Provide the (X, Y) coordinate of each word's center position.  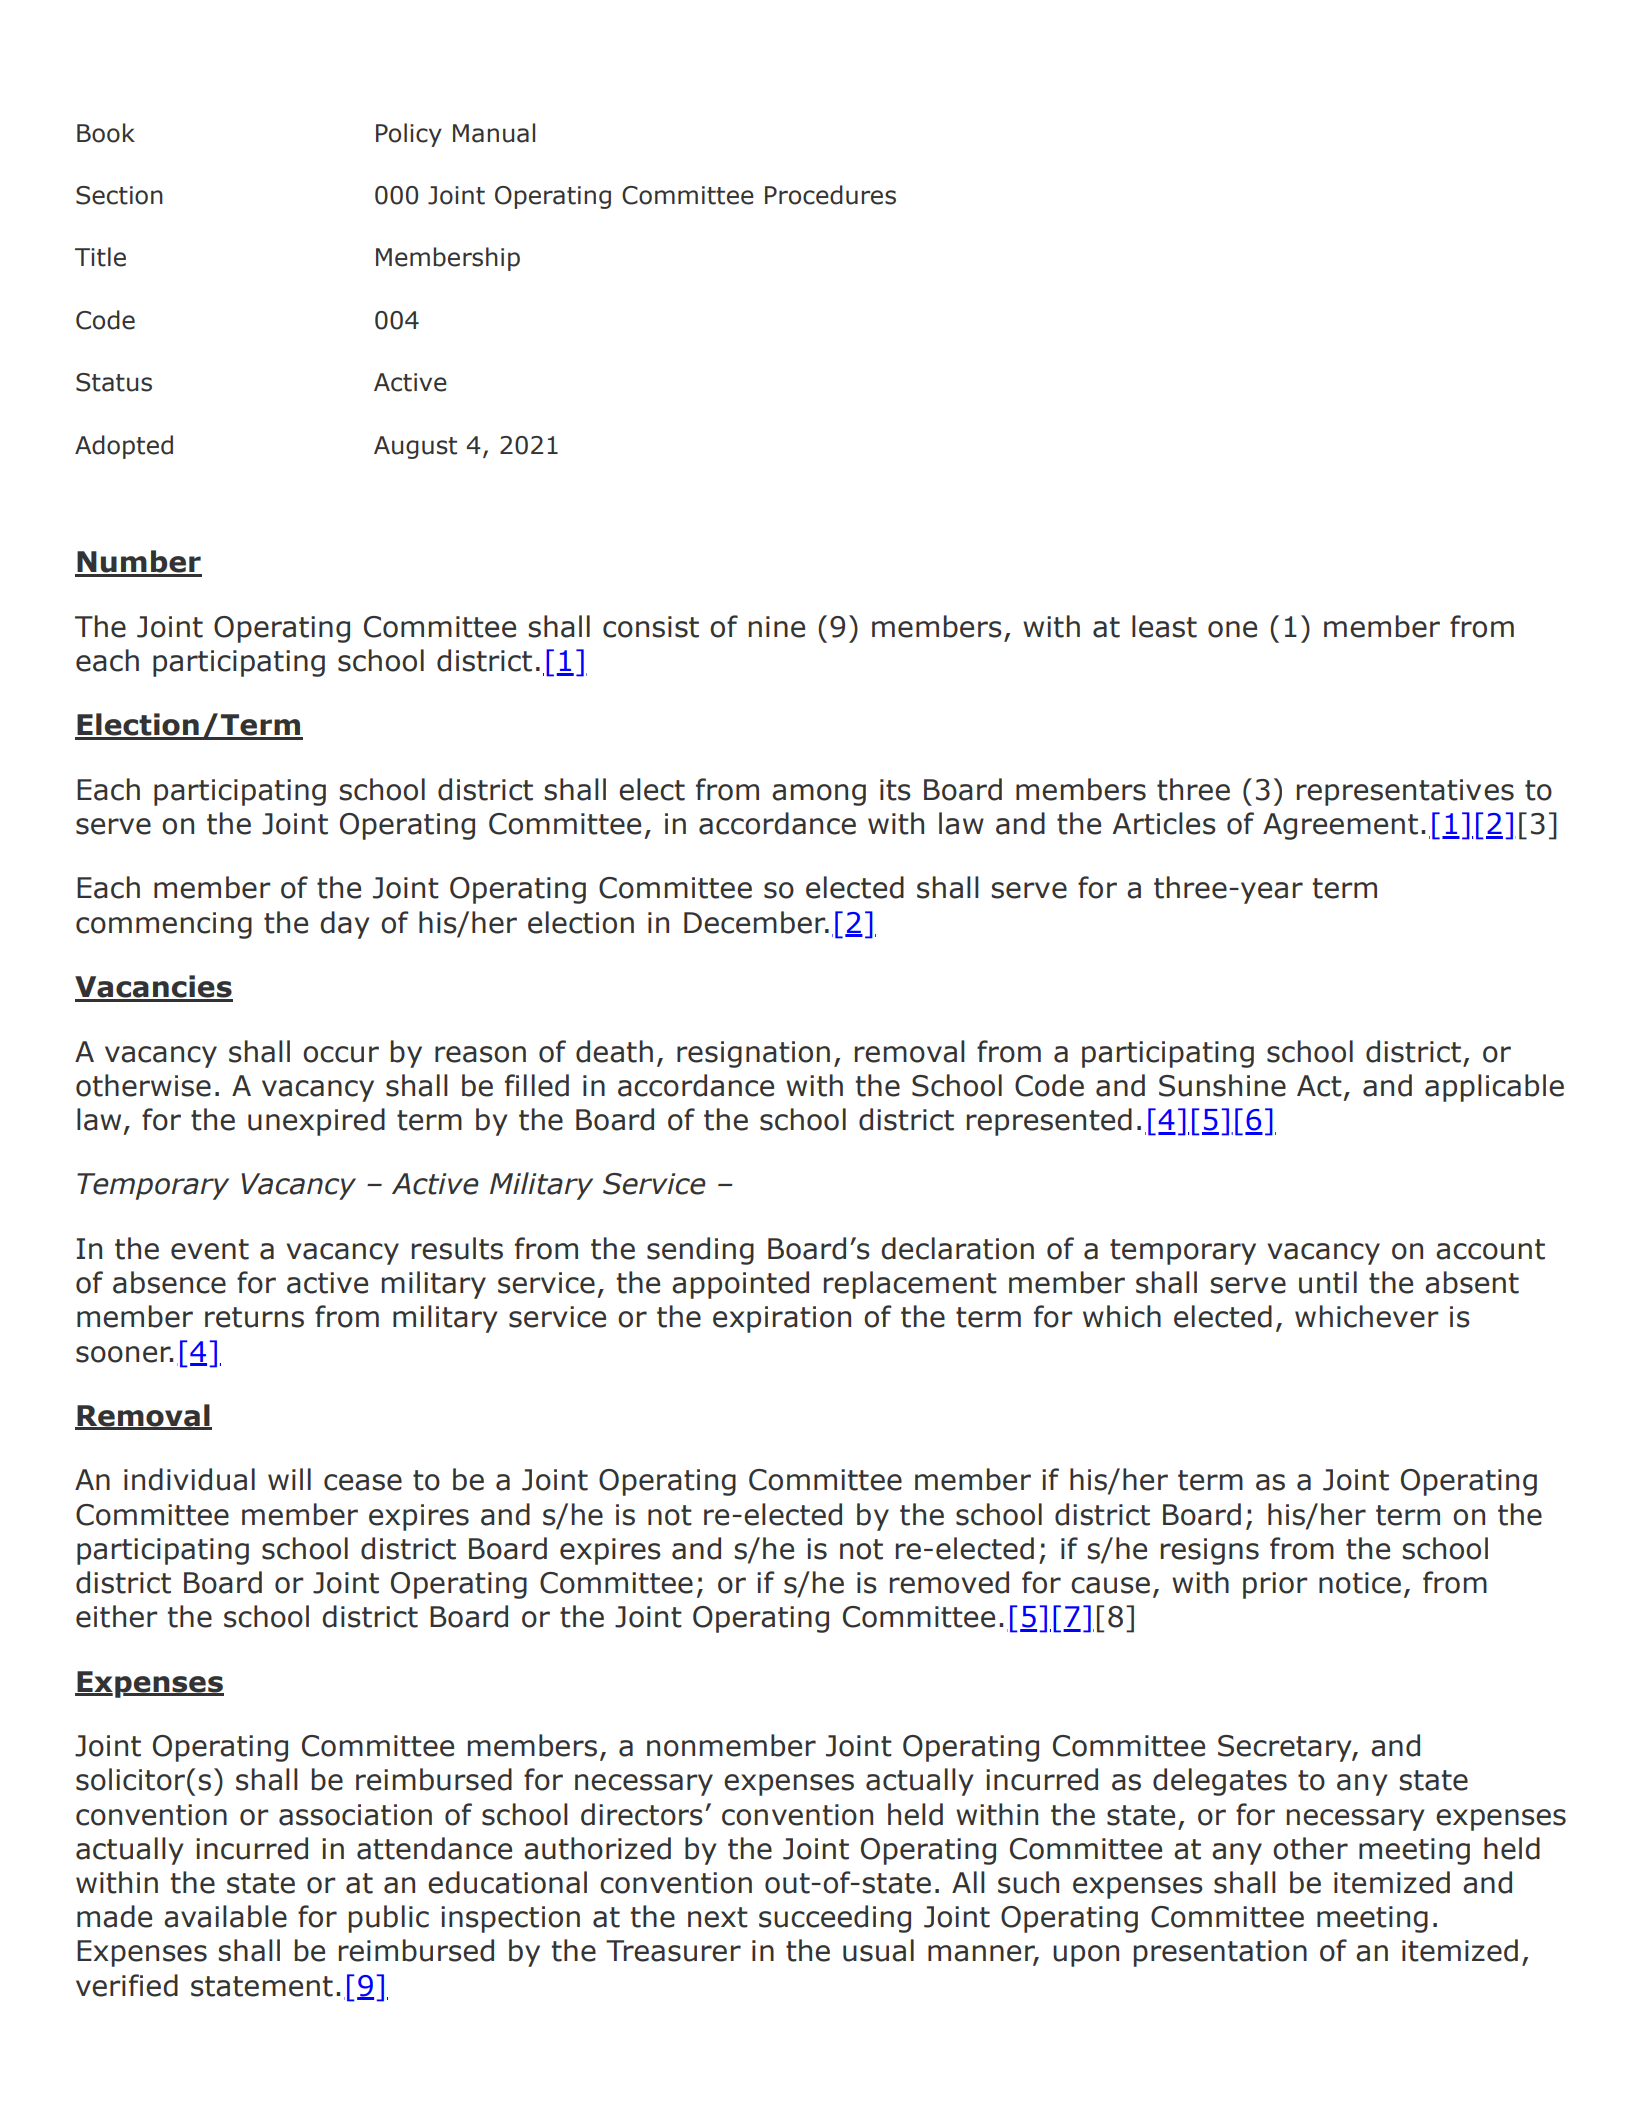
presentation (1220, 1953)
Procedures (830, 195)
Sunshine (1222, 1085)
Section (119, 195)
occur (341, 1054)
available (225, 1916)
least (1164, 626)
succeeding (835, 1919)
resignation (753, 1054)
